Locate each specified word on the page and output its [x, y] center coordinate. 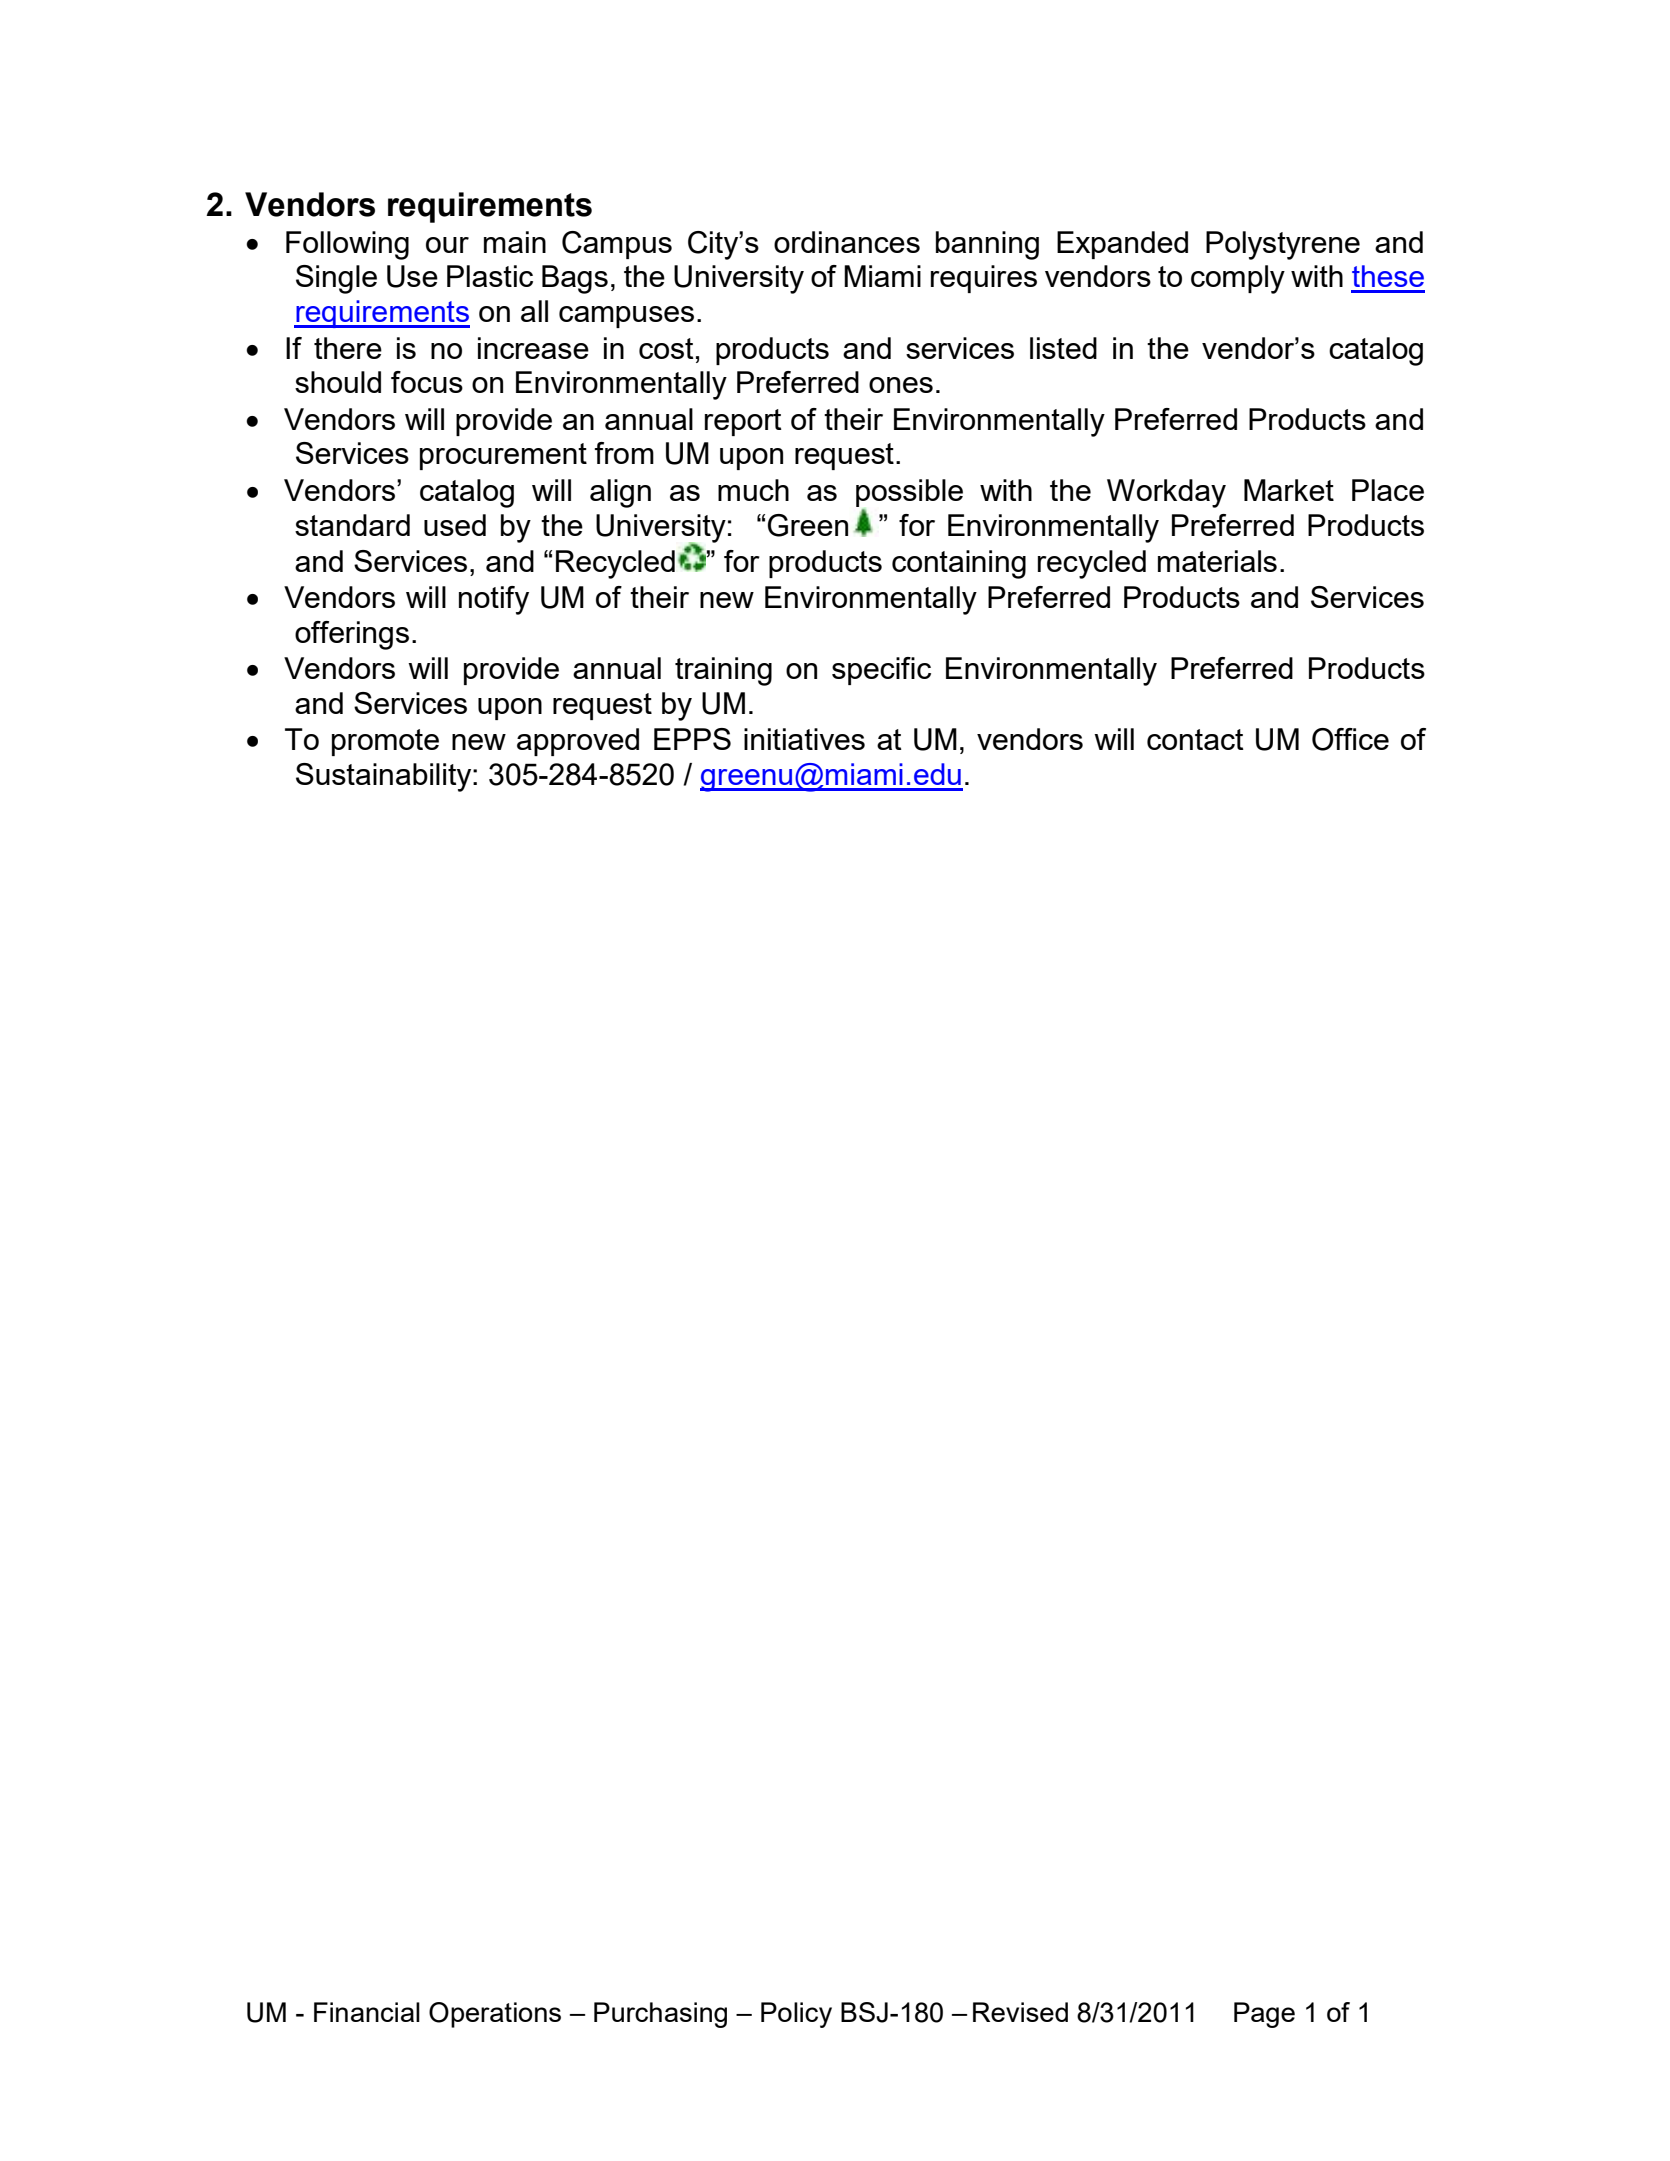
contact [1195, 739]
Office [1350, 739]
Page [1264, 2015]
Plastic [490, 276]
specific [881, 671]
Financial [367, 2012]
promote [385, 742]
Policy [796, 2015]
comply [1238, 279]
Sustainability [385, 777]
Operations [495, 2015]
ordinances [847, 242]
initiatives [804, 739]
